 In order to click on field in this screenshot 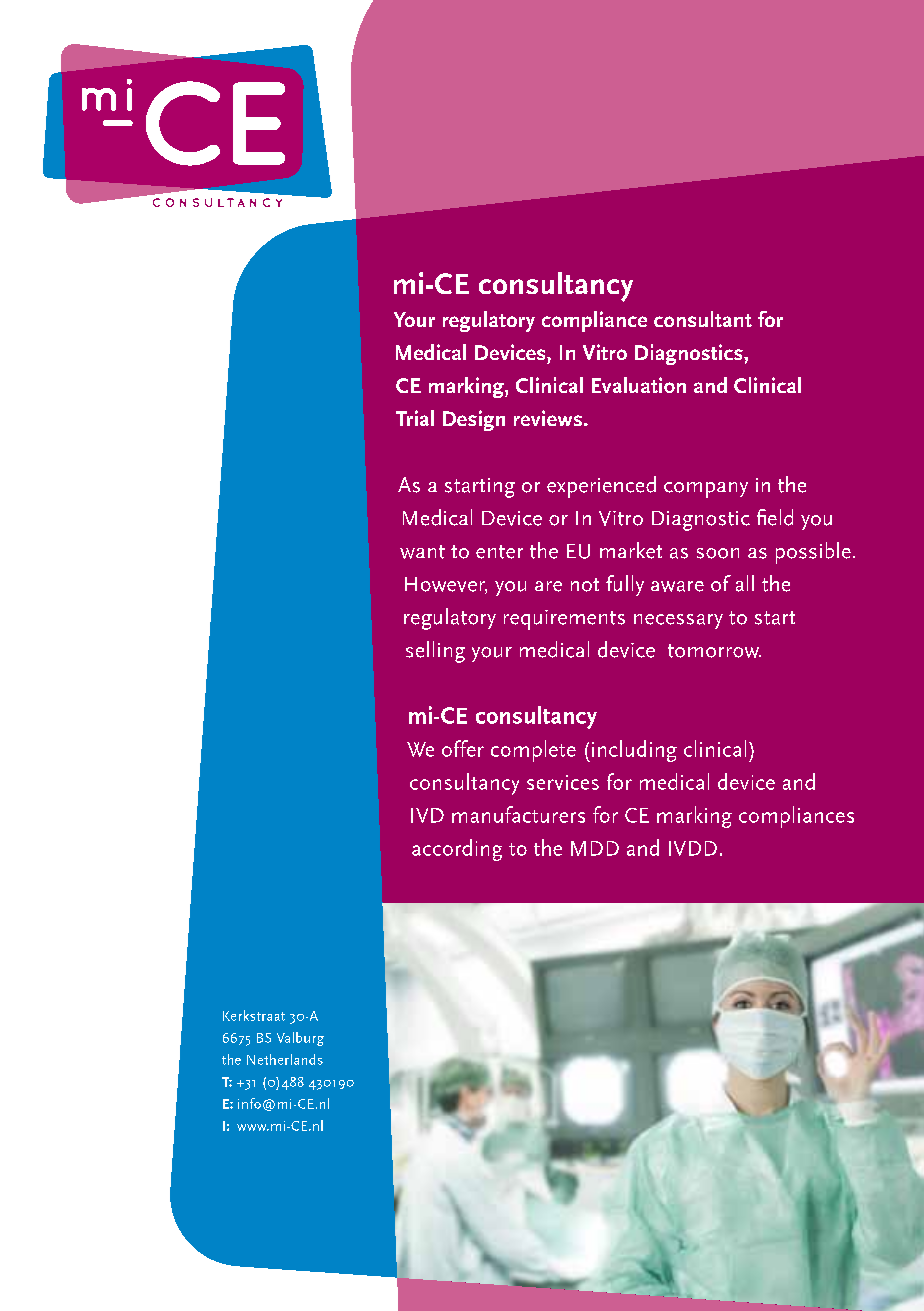, I will do `click(775, 517)`.
